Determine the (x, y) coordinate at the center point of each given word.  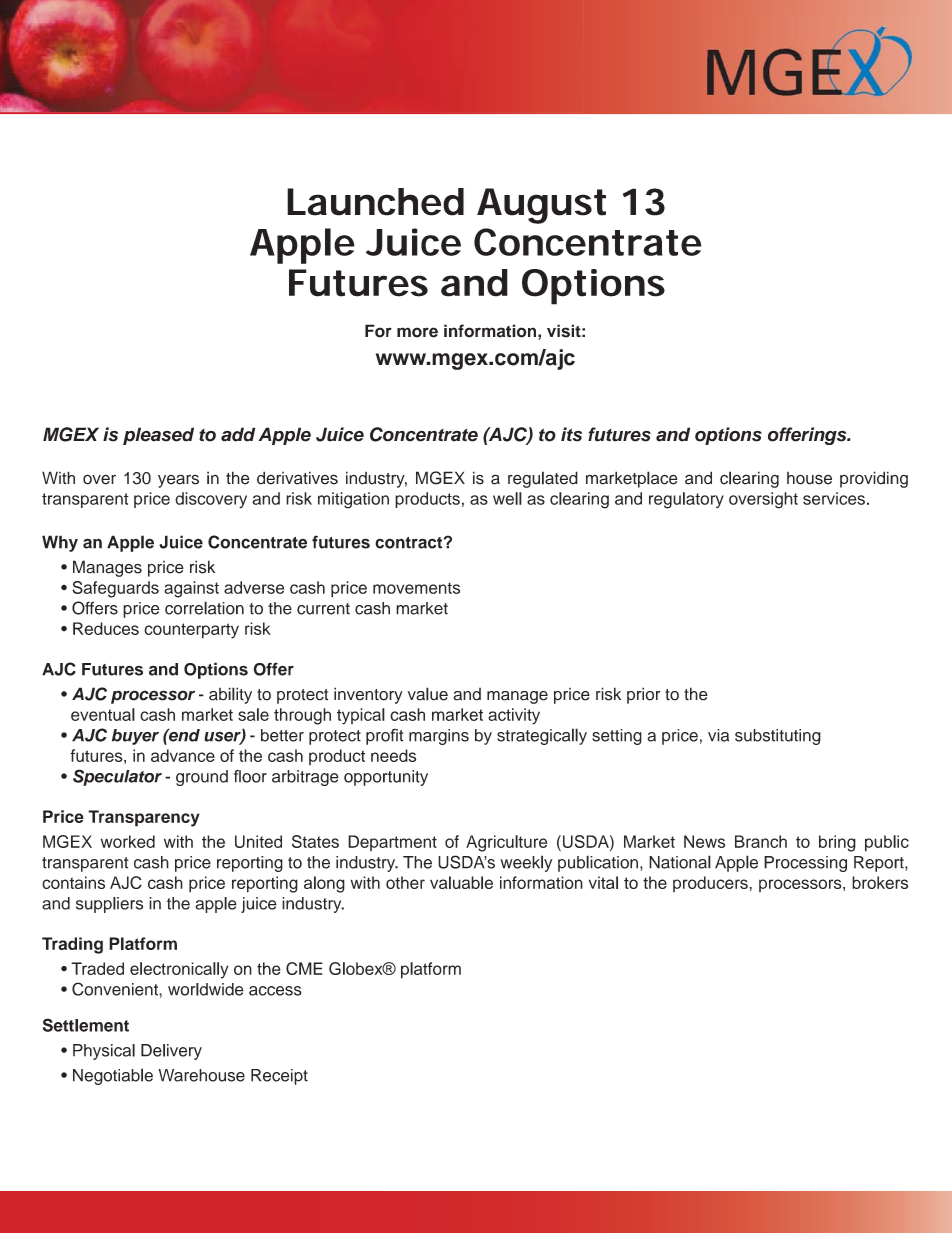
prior (643, 695)
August (541, 206)
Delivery (171, 1052)
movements (416, 588)
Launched (375, 202)
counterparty (191, 631)
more (417, 332)
